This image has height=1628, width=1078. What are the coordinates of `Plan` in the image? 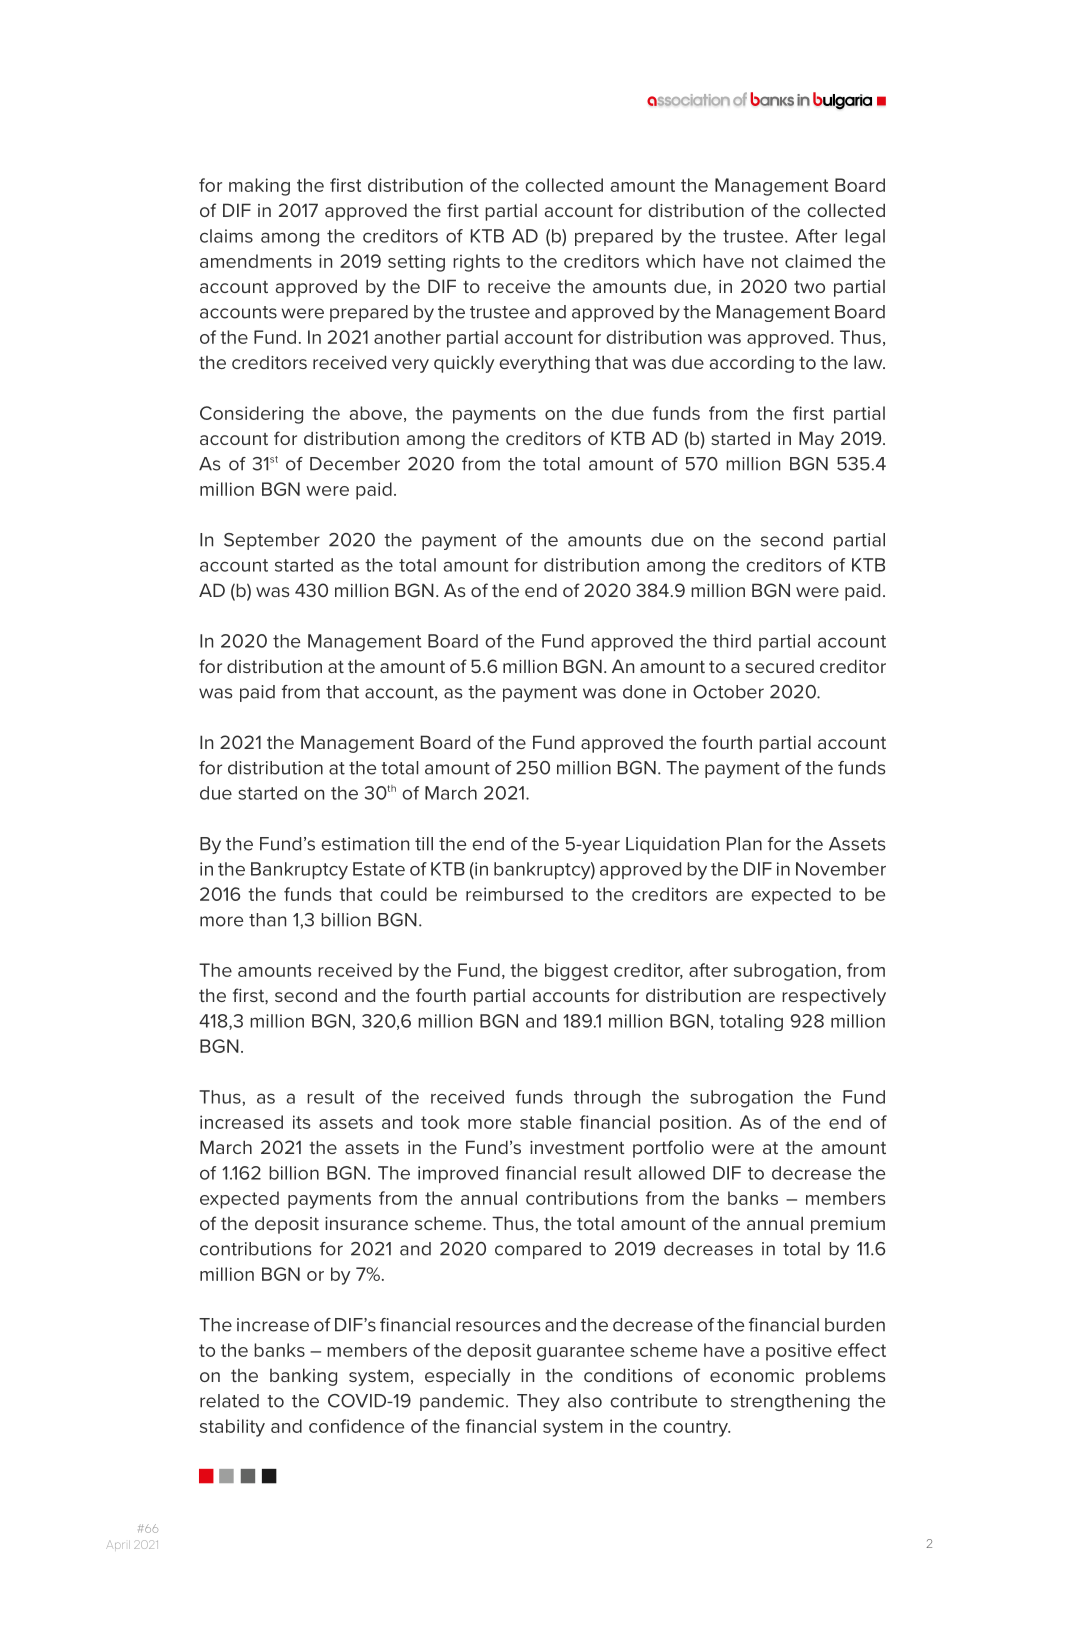 It's located at (744, 844).
